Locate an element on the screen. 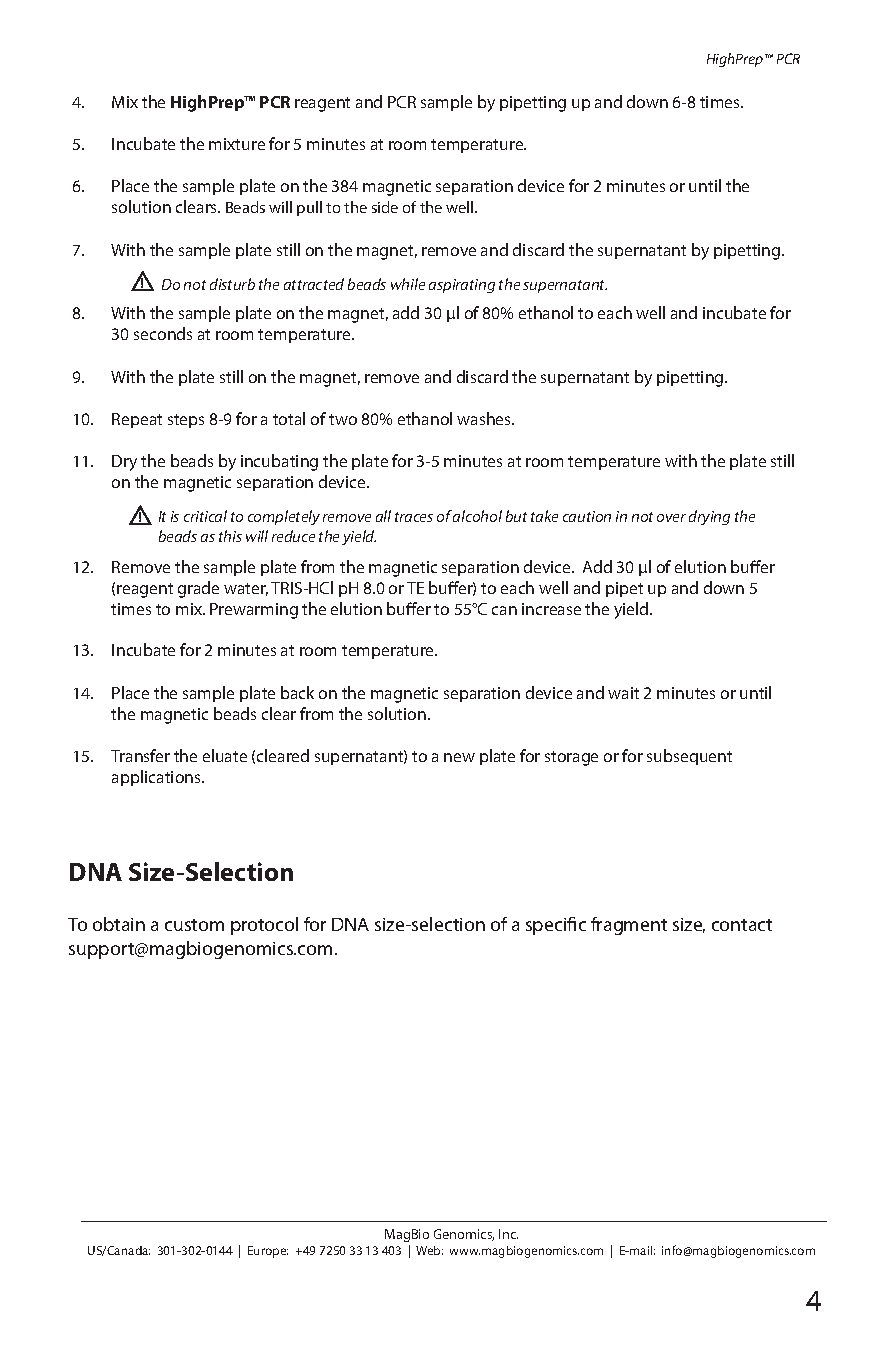 This screenshot has width=873, height=1349. aspirating is located at coordinates (462, 286).
